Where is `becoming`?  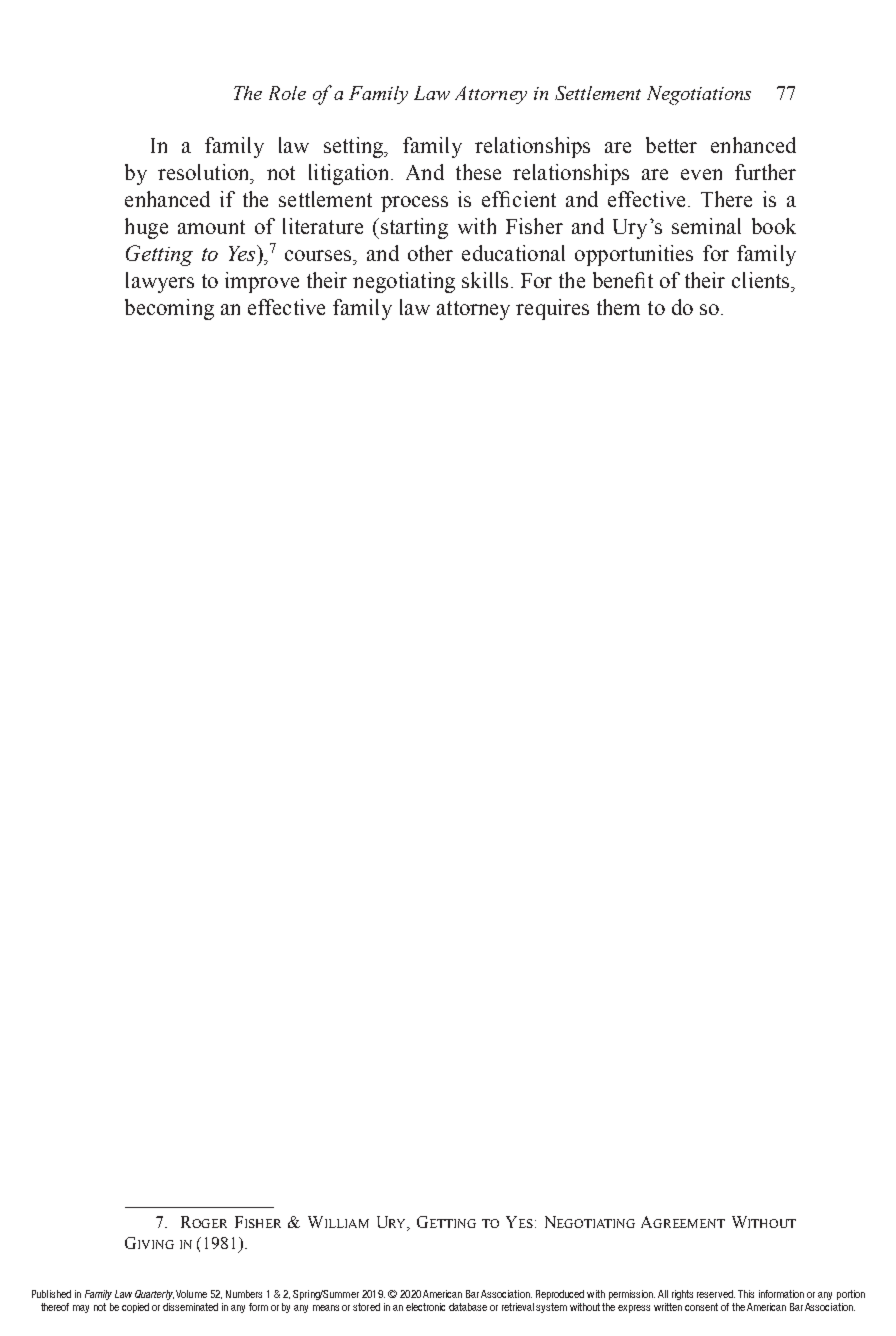 becoming is located at coordinates (169, 309).
